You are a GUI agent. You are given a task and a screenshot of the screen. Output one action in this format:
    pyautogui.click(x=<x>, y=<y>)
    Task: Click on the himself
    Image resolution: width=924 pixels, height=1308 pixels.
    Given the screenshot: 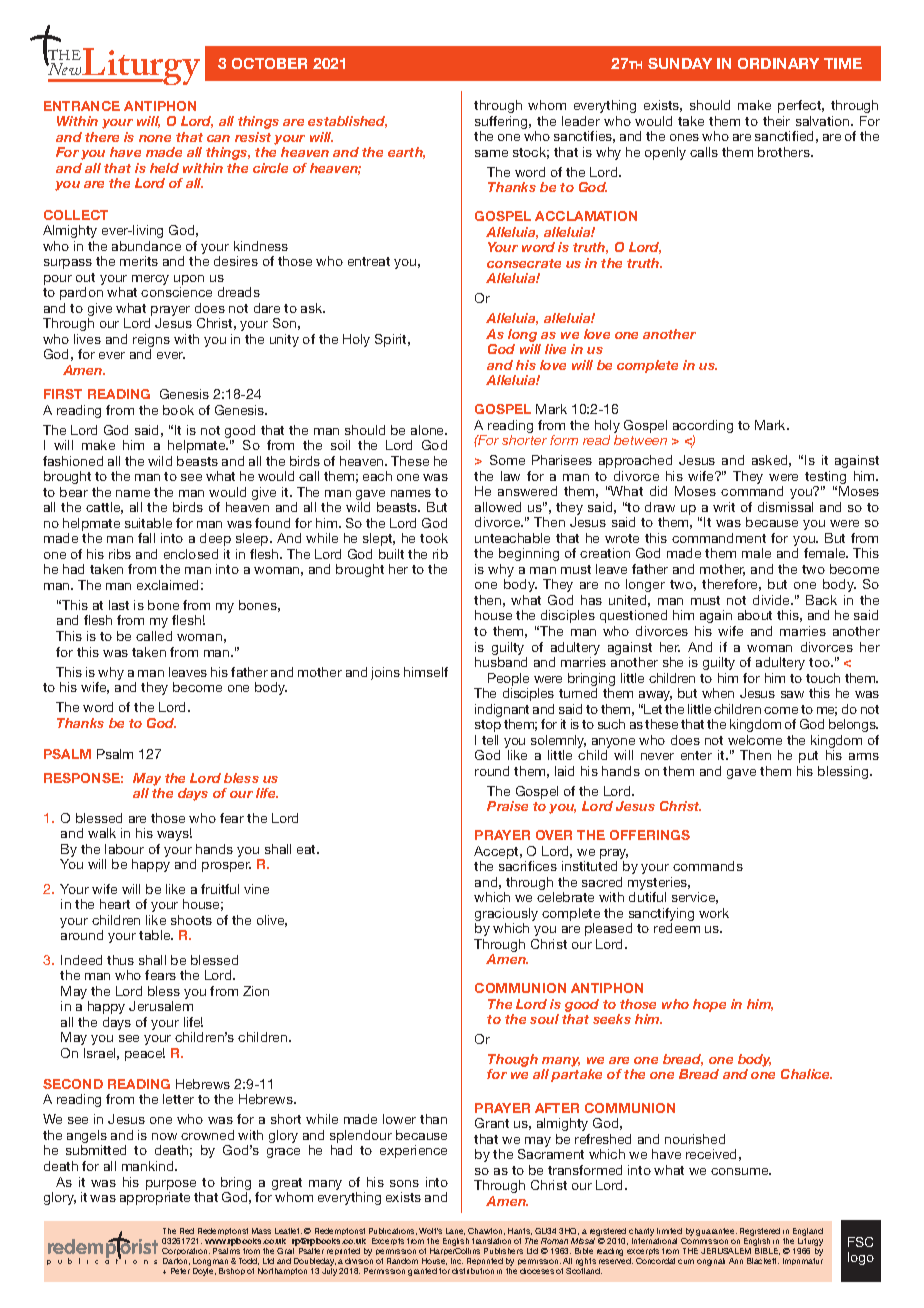 What is the action you would take?
    pyautogui.click(x=426, y=672)
